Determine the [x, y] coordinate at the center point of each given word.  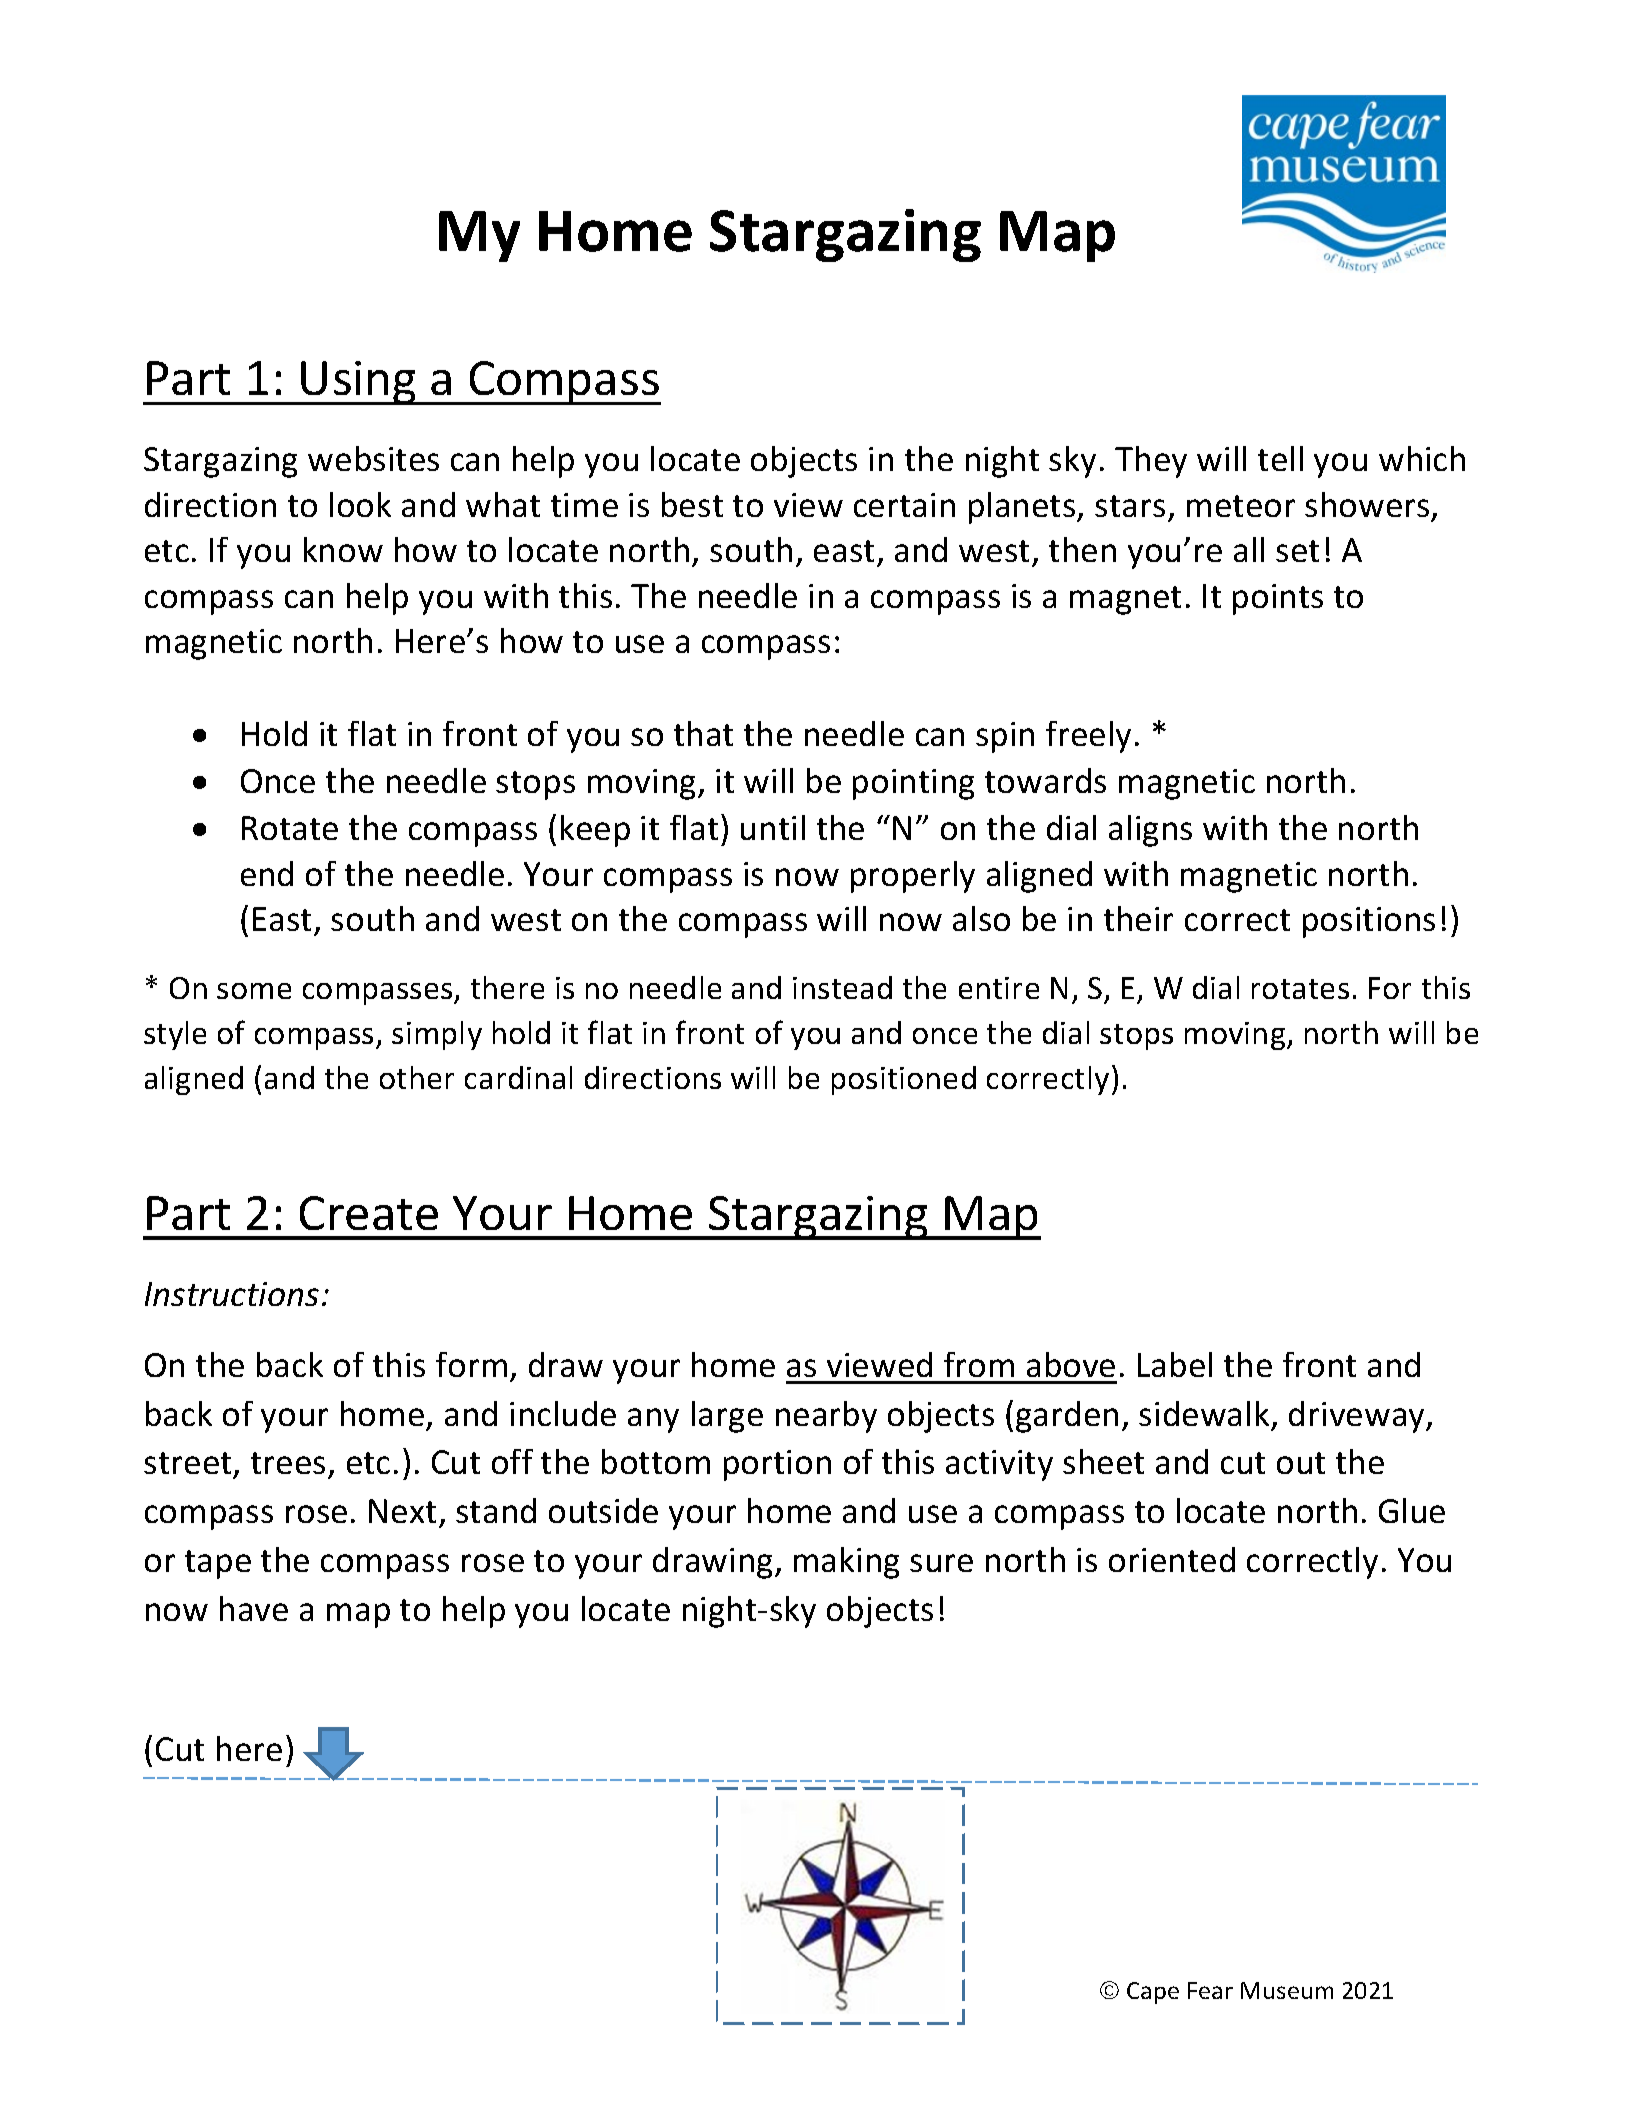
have [254, 1608]
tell [1280, 458]
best [692, 504]
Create [369, 1213]
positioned [904, 1080]
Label [1175, 1364]
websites [373, 458]
